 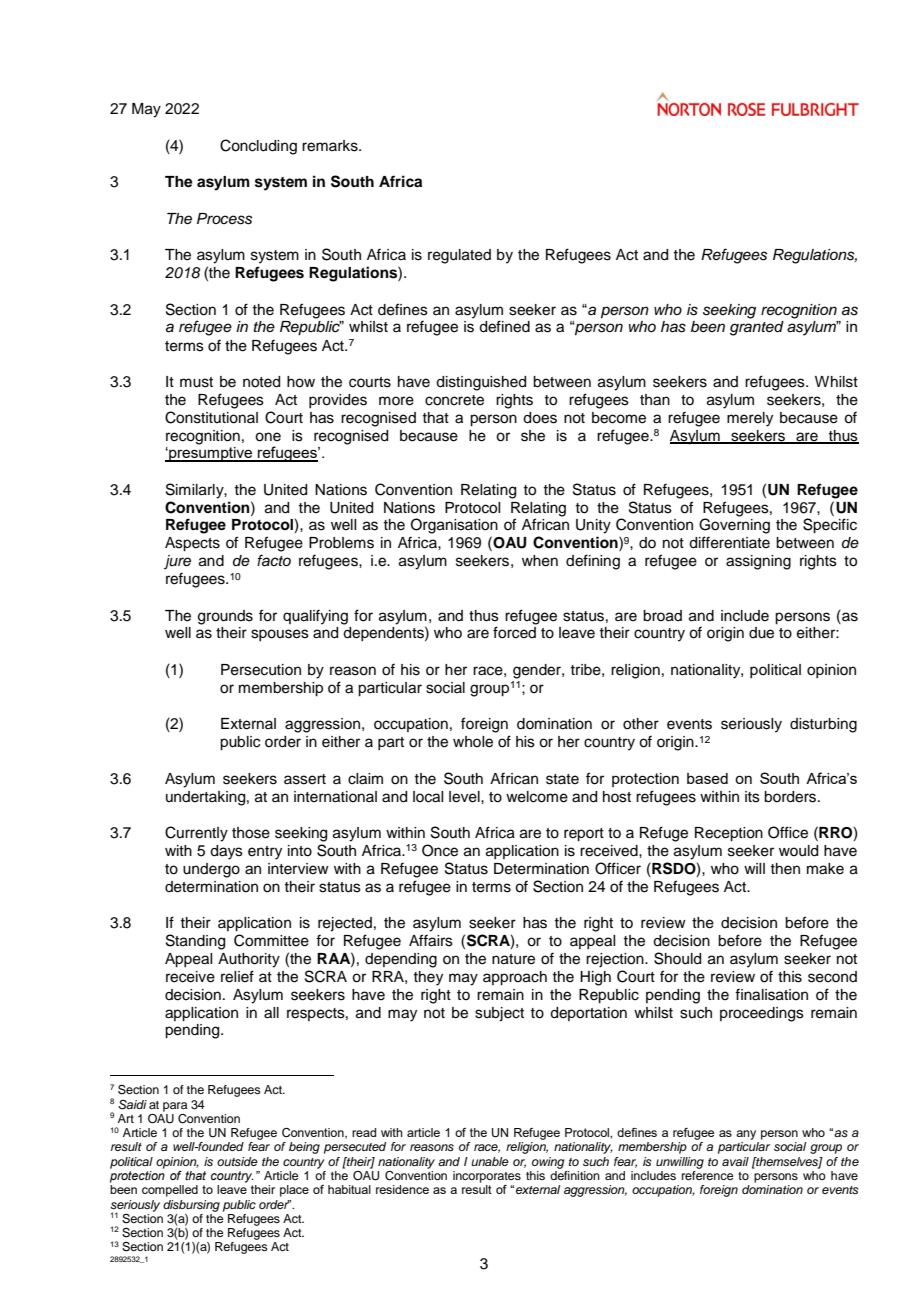 I want to click on regulated, so click(x=459, y=256).
